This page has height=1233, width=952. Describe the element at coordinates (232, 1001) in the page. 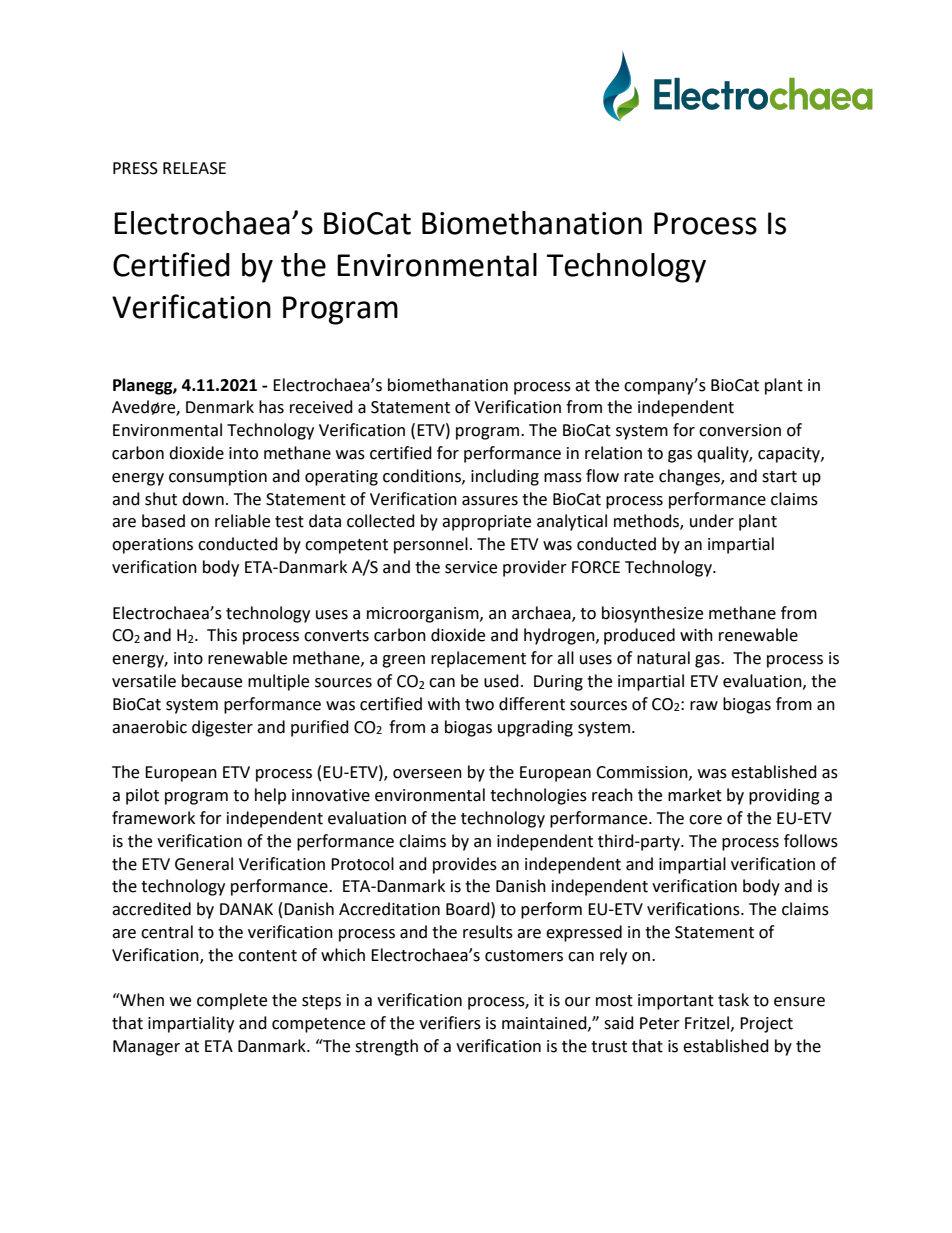

I see `complete` at that location.
